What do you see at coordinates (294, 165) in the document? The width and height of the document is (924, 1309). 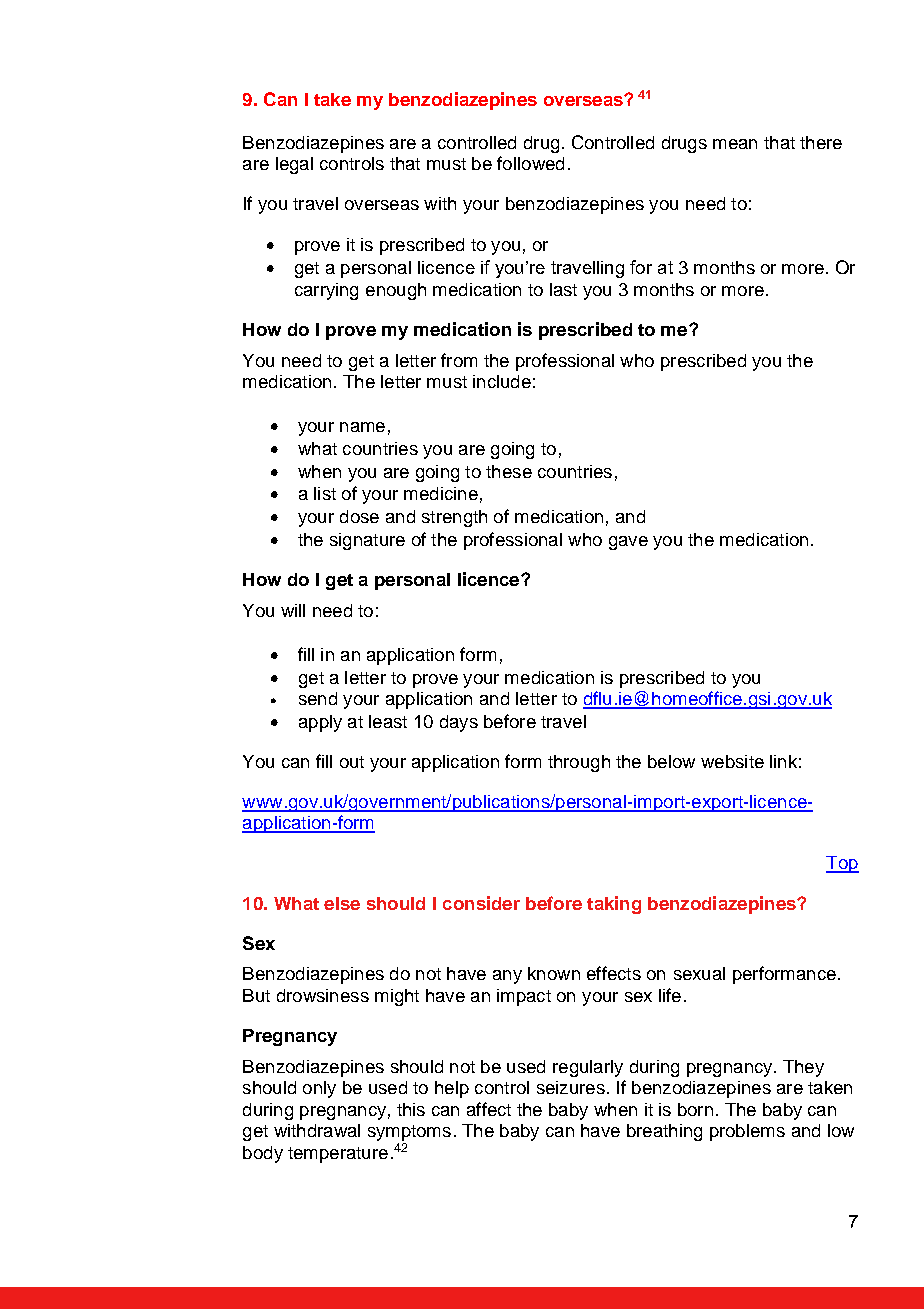 I see `legal` at bounding box center [294, 165].
